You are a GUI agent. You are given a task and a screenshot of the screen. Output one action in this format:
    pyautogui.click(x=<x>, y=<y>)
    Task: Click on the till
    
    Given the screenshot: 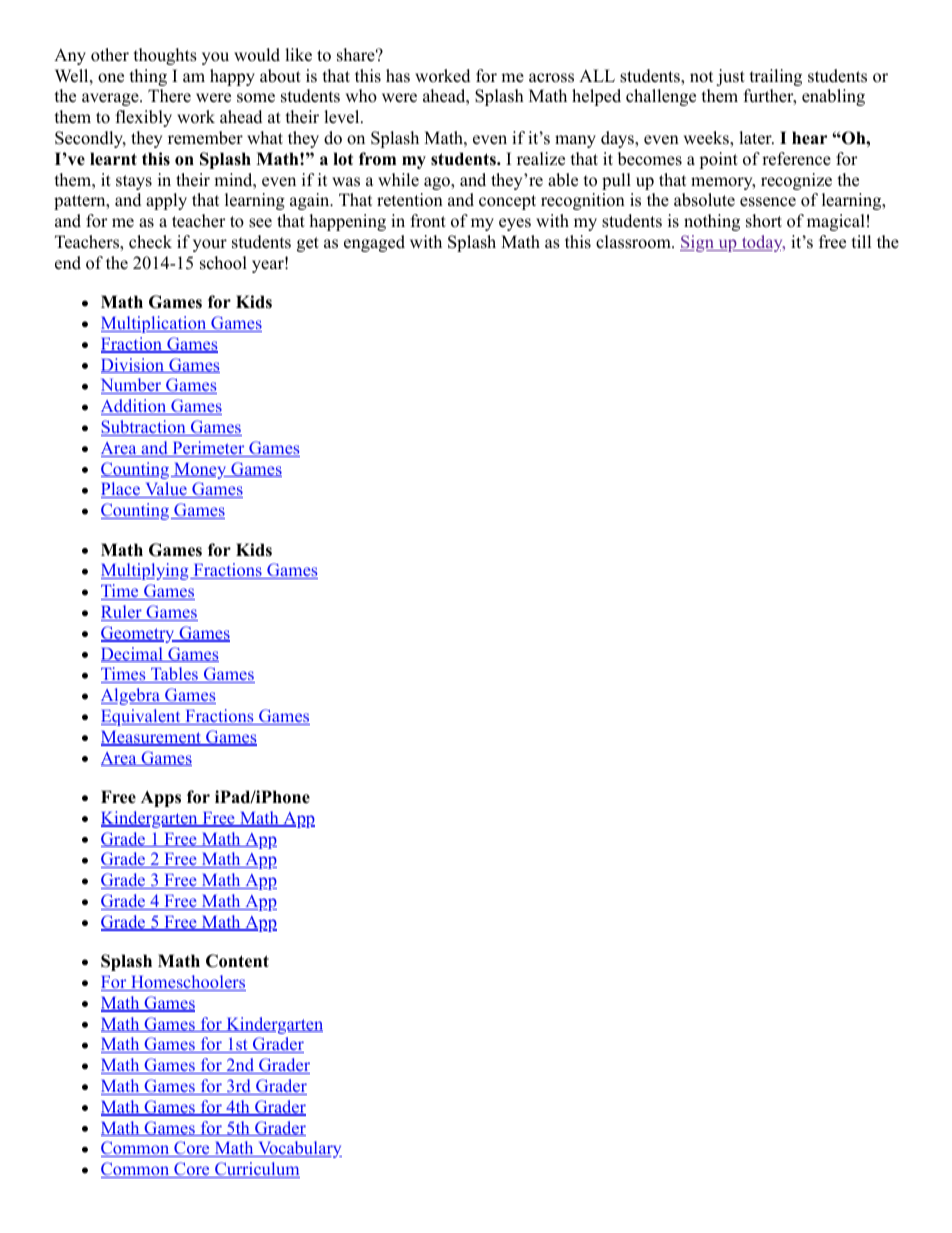 What is the action you would take?
    pyautogui.click(x=861, y=241)
